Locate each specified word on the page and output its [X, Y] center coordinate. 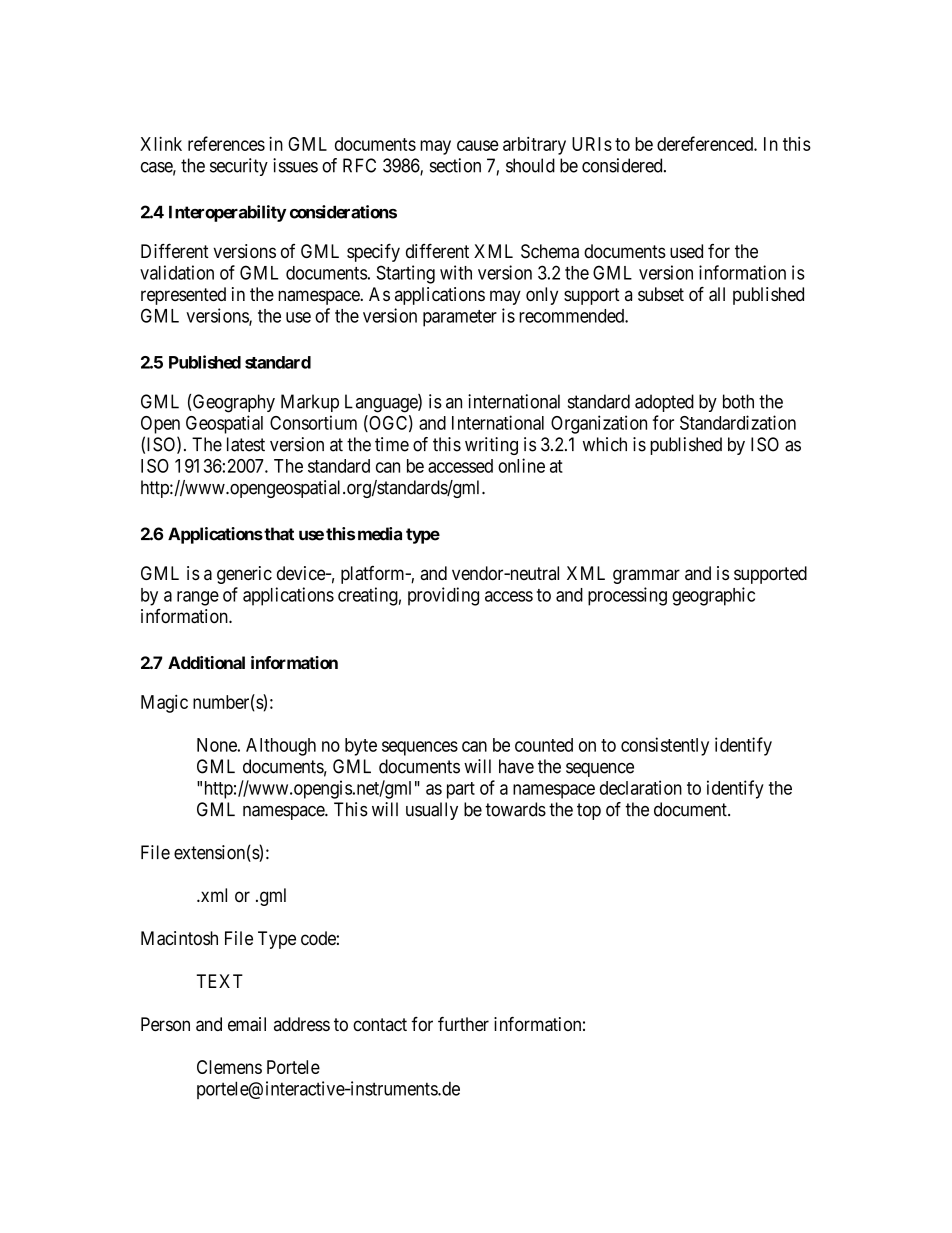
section [455, 165]
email [247, 1024]
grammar [646, 576]
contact [380, 1024]
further [463, 1024]
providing [443, 596]
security [239, 167]
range [198, 598]
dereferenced [706, 143]
